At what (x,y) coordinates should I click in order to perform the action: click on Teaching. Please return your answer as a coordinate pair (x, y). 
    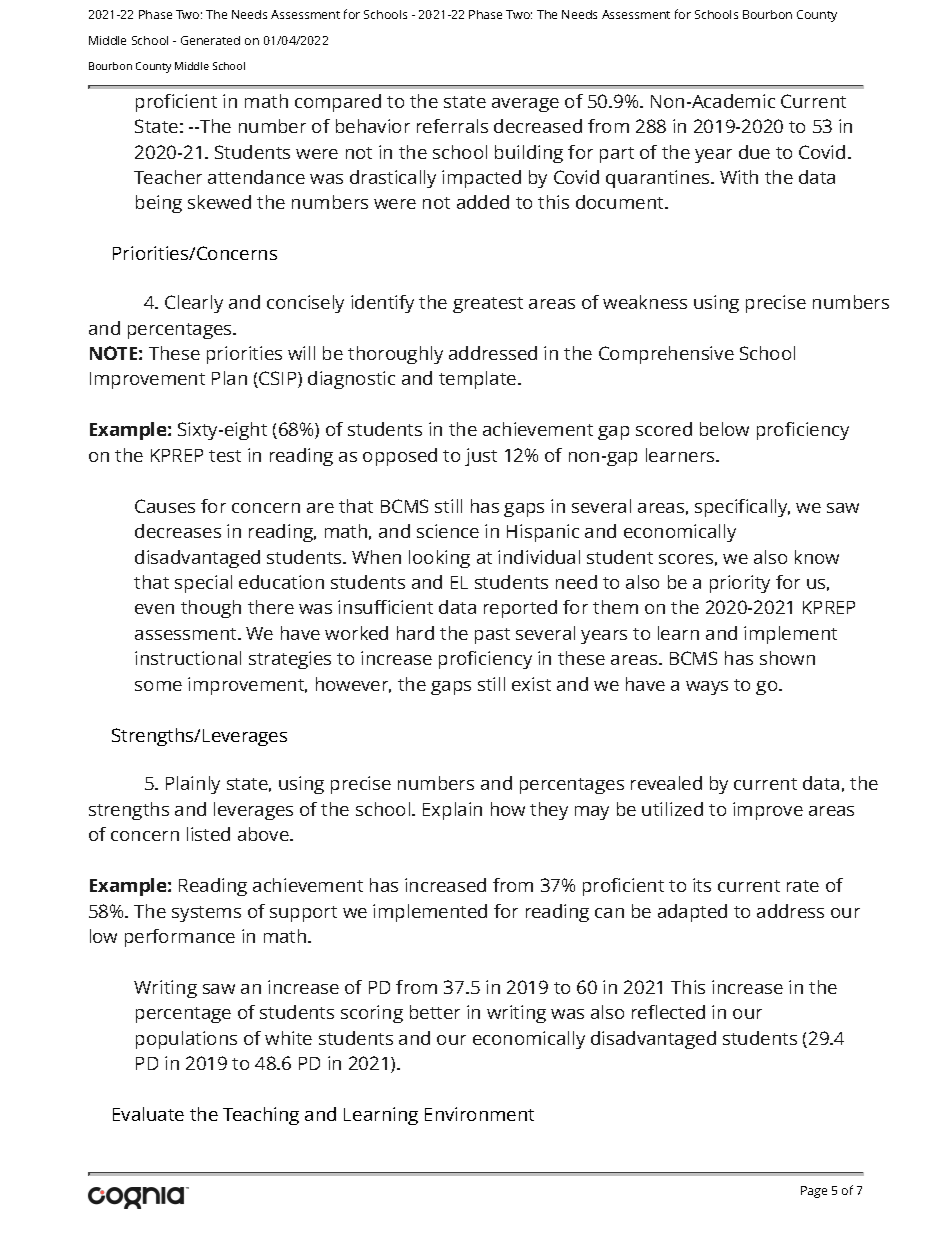
    Looking at the image, I should click on (261, 1116).
